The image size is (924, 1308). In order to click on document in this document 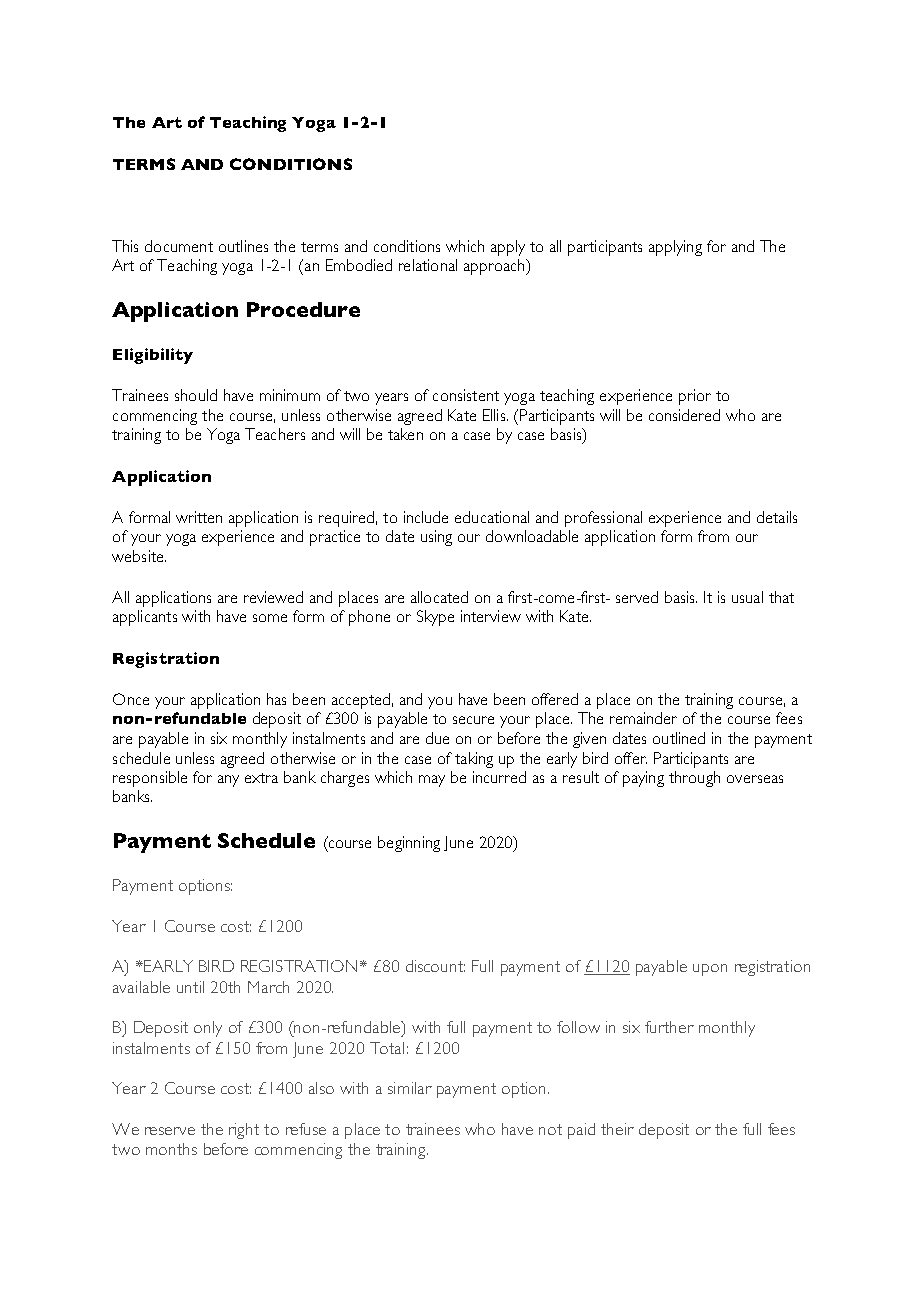, I will do `click(179, 246)`.
